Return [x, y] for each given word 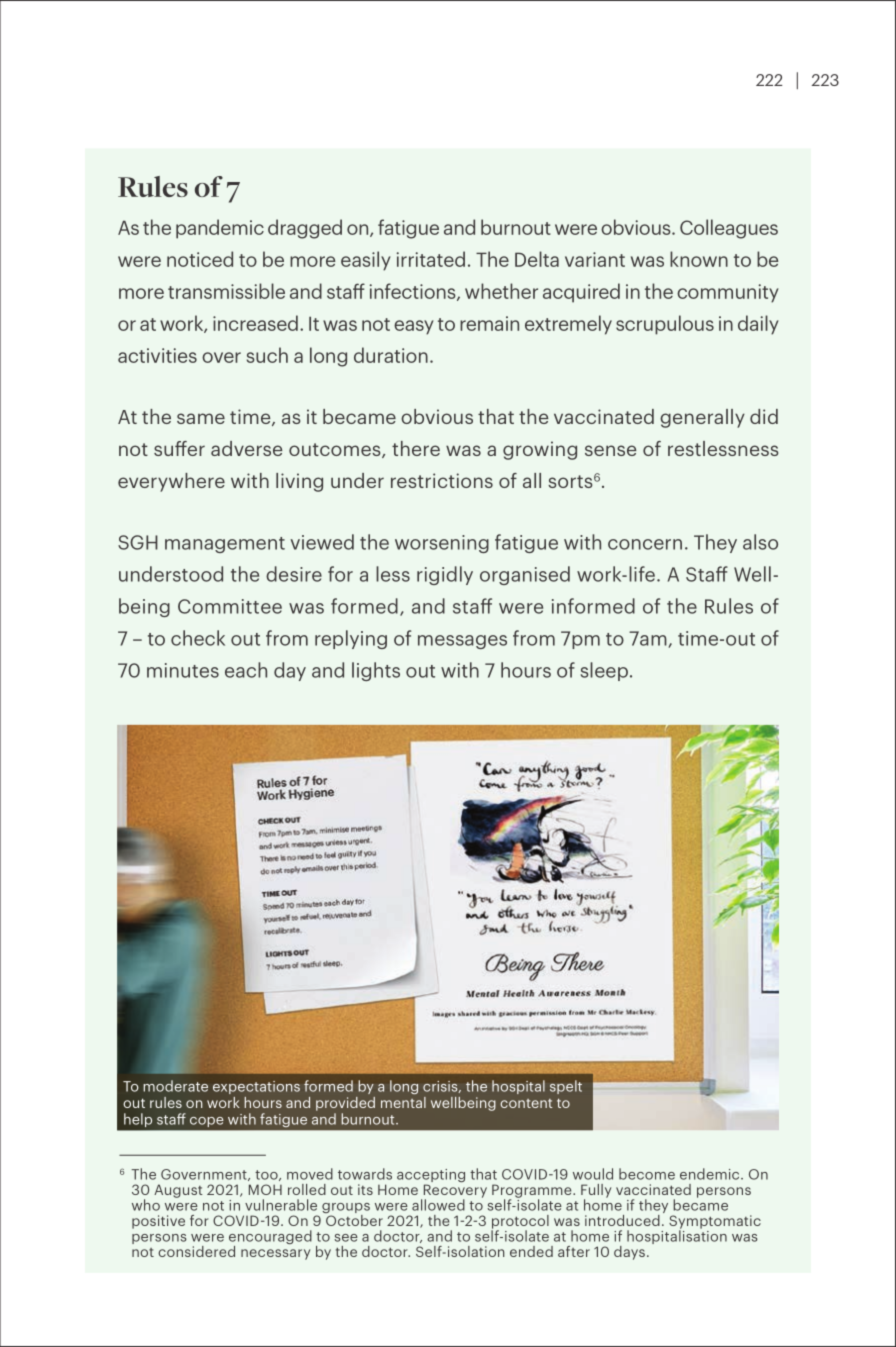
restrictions [442, 480]
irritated [431, 259]
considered [196, 1251]
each [246, 670]
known [699, 259]
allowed [438, 1205]
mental [403, 1102]
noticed [200, 259]
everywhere [171, 482]
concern [645, 544]
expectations [256, 1087]
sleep [604, 671]
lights [376, 671]
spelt [566, 1087]
